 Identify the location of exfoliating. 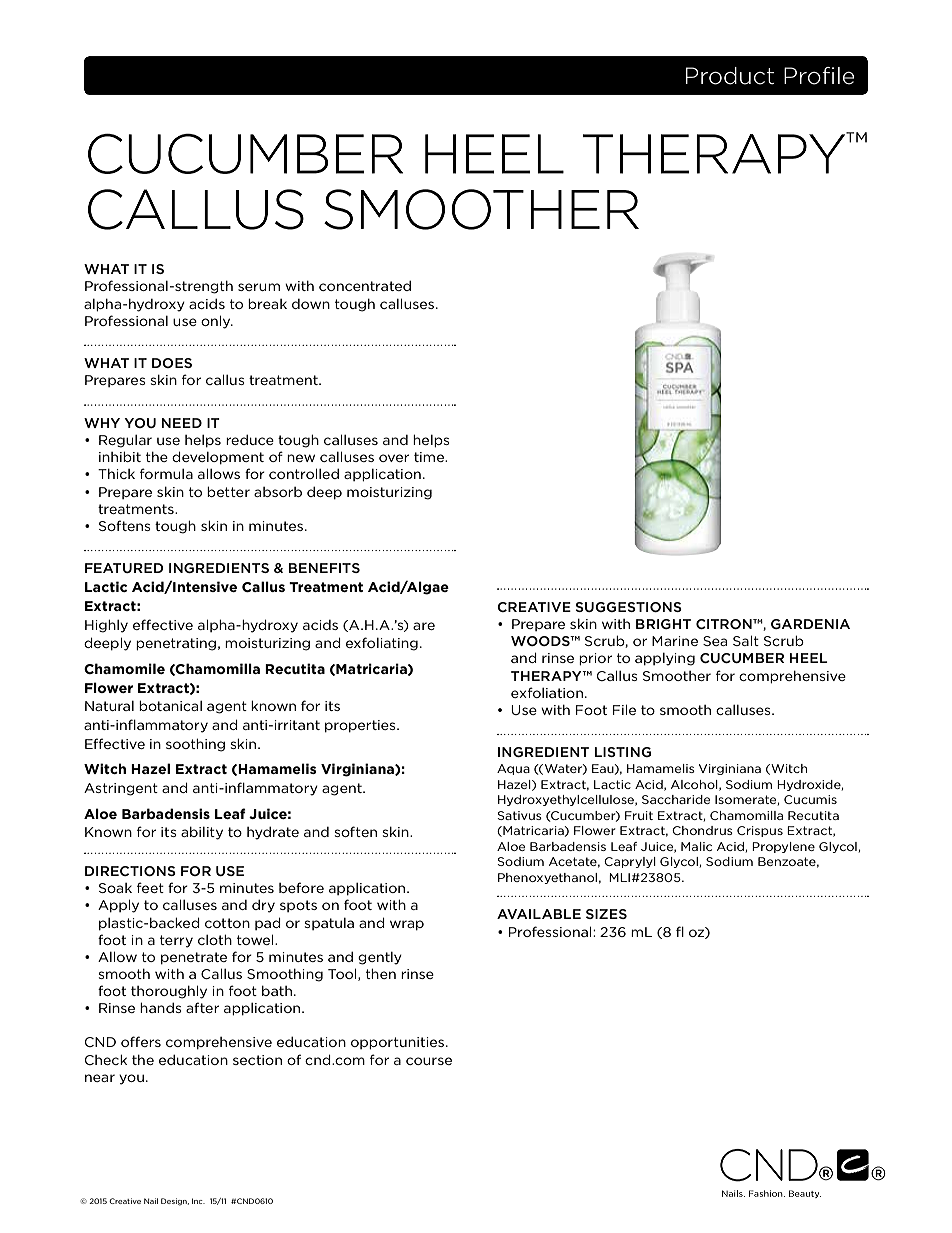
(382, 644).
